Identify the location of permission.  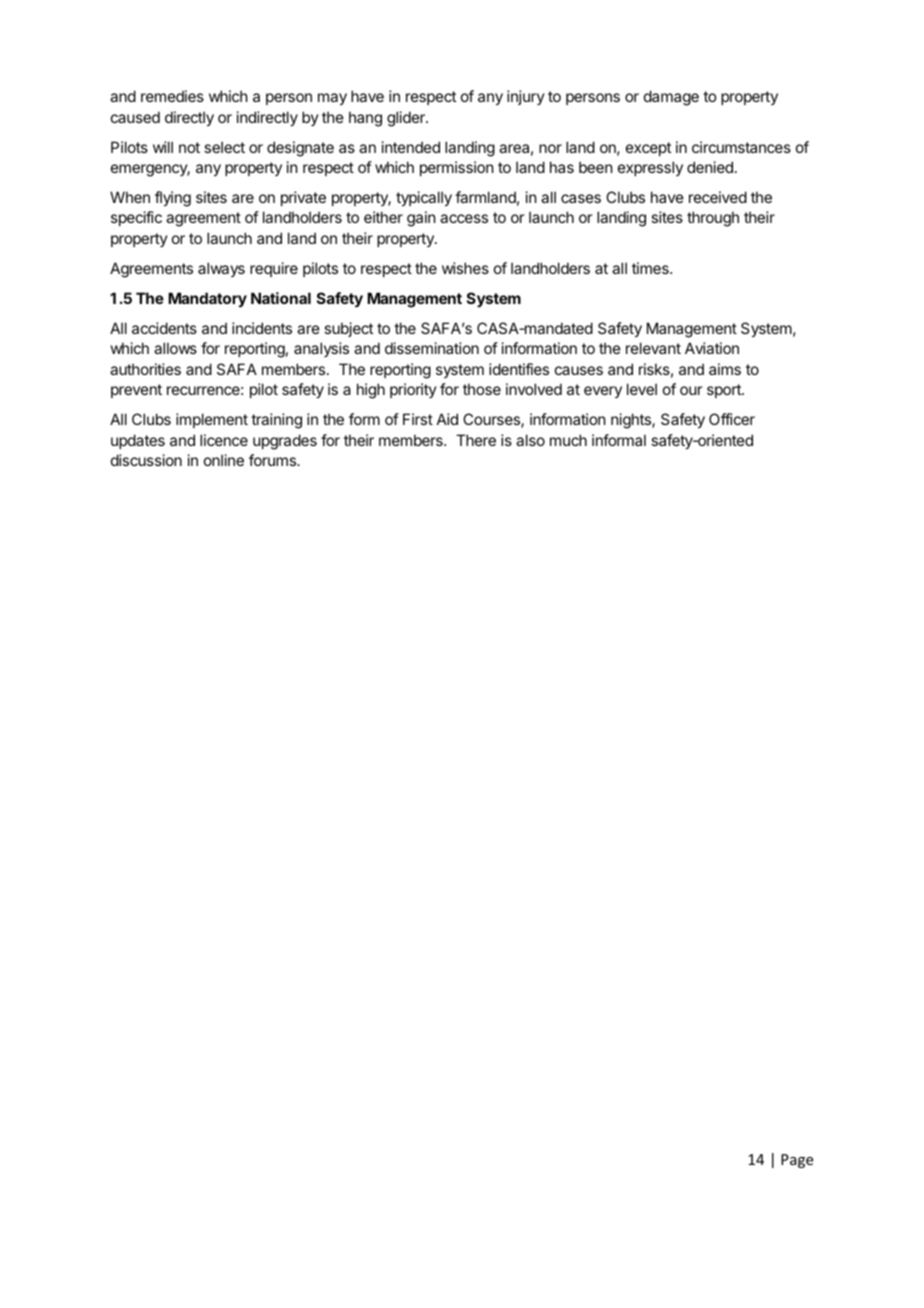
(456, 168).
